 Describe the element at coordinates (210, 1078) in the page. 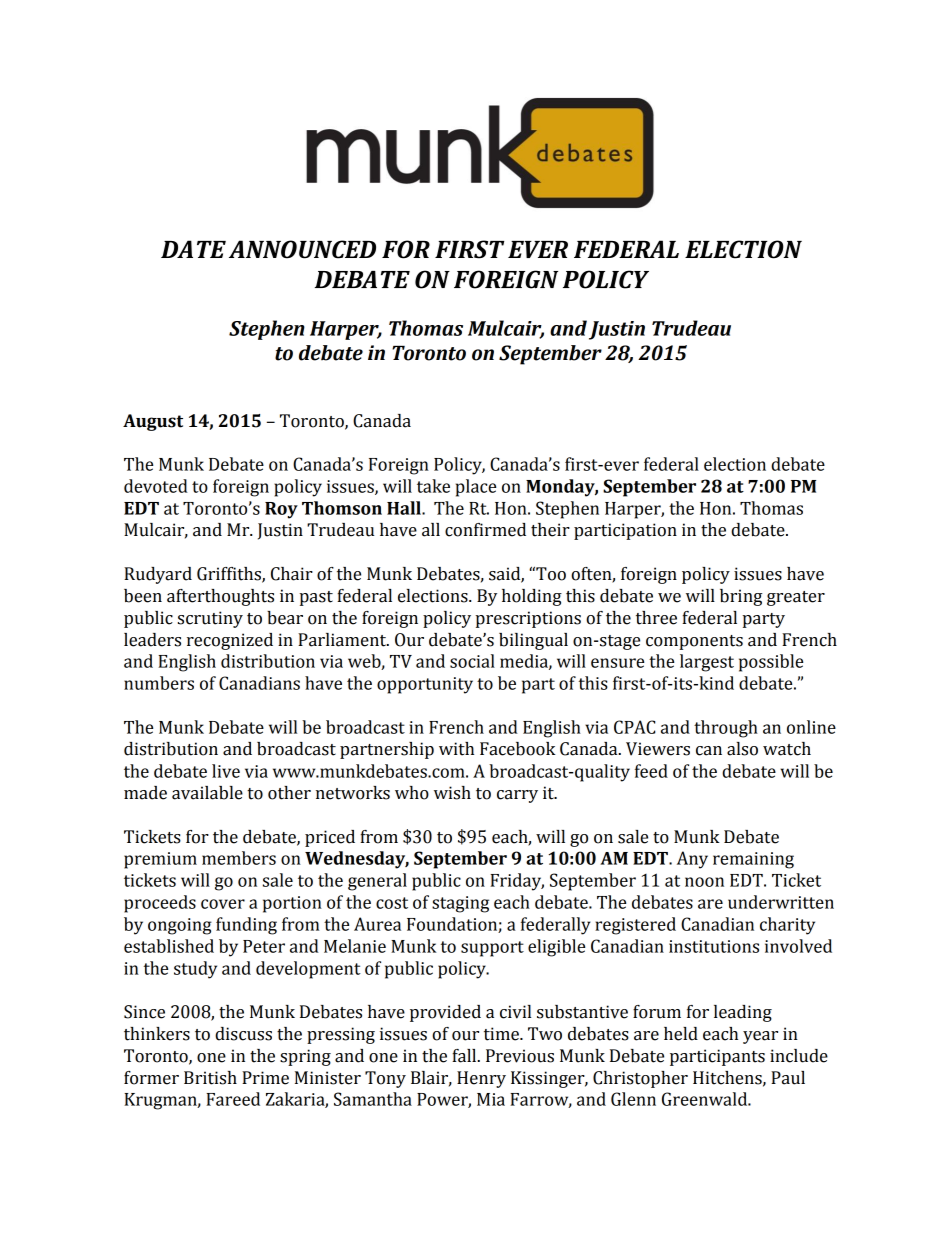

I see `British` at that location.
